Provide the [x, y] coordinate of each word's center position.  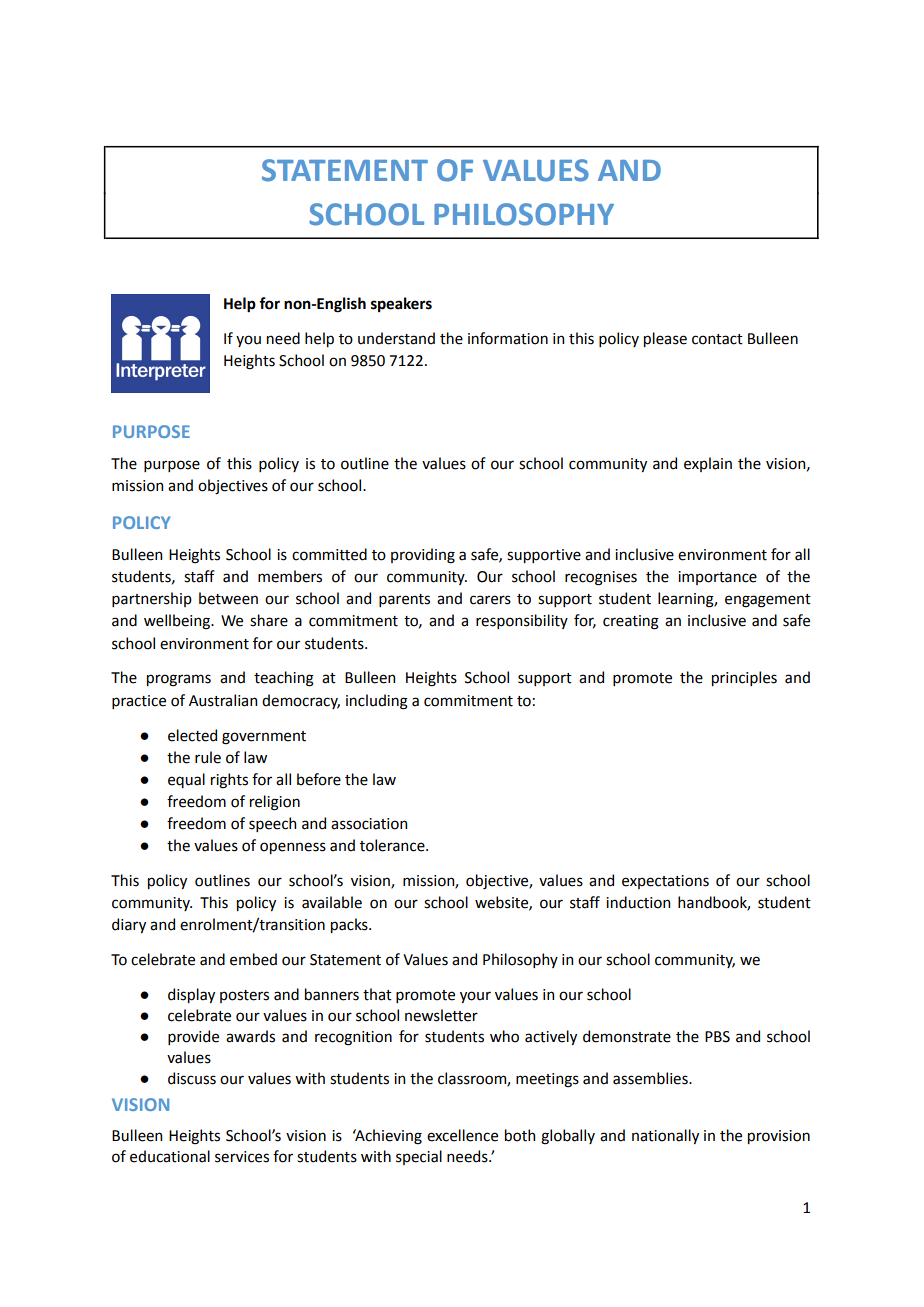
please [665, 339]
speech [272, 824]
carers [490, 600]
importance [717, 578]
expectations [665, 882]
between [228, 598]
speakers [401, 304]
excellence [462, 1135]
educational [170, 1156]
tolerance [393, 845]
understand [396, 338]
